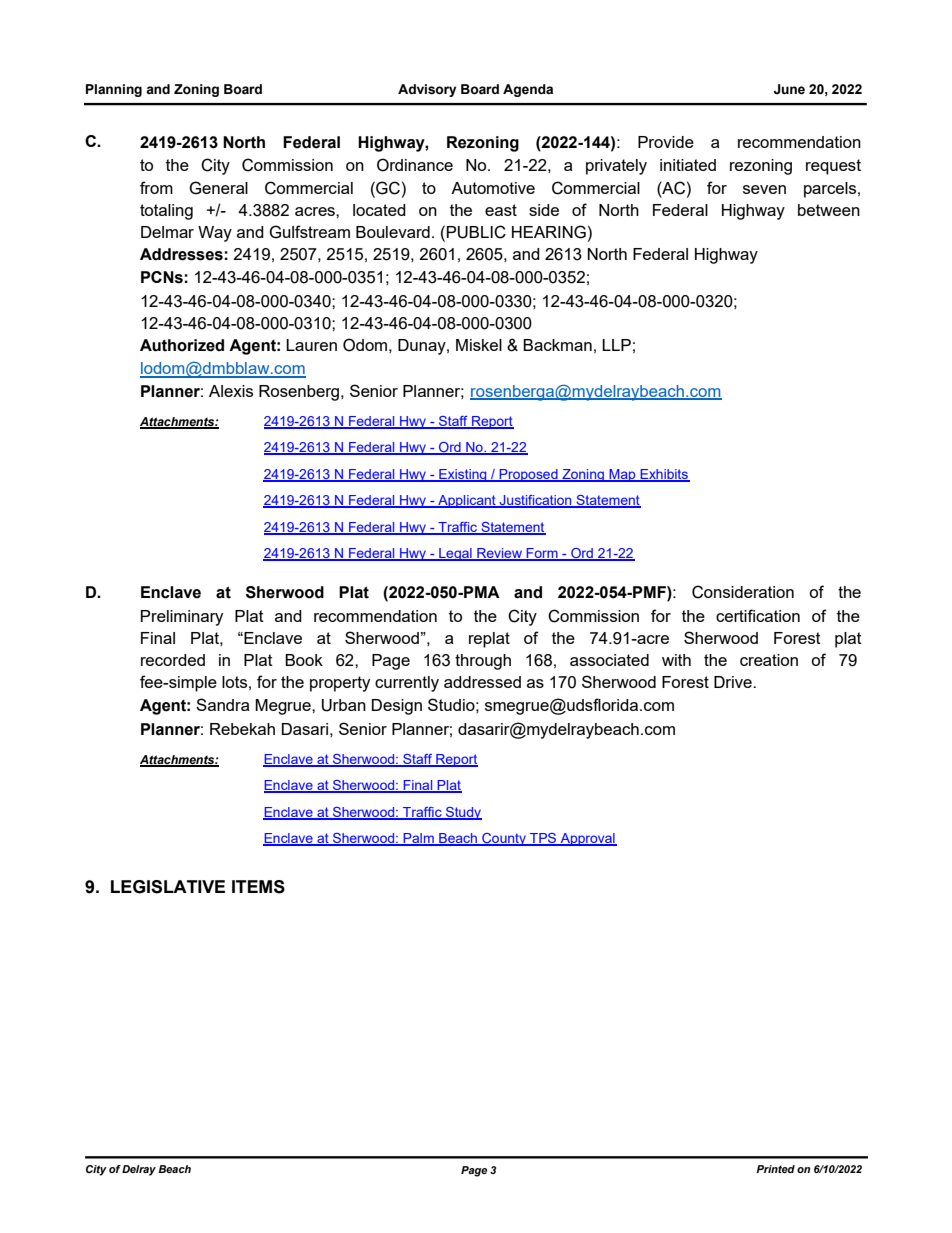  Describe the element at coordinates (587, 839) in the screenshot. I see `Approval` at that location.
